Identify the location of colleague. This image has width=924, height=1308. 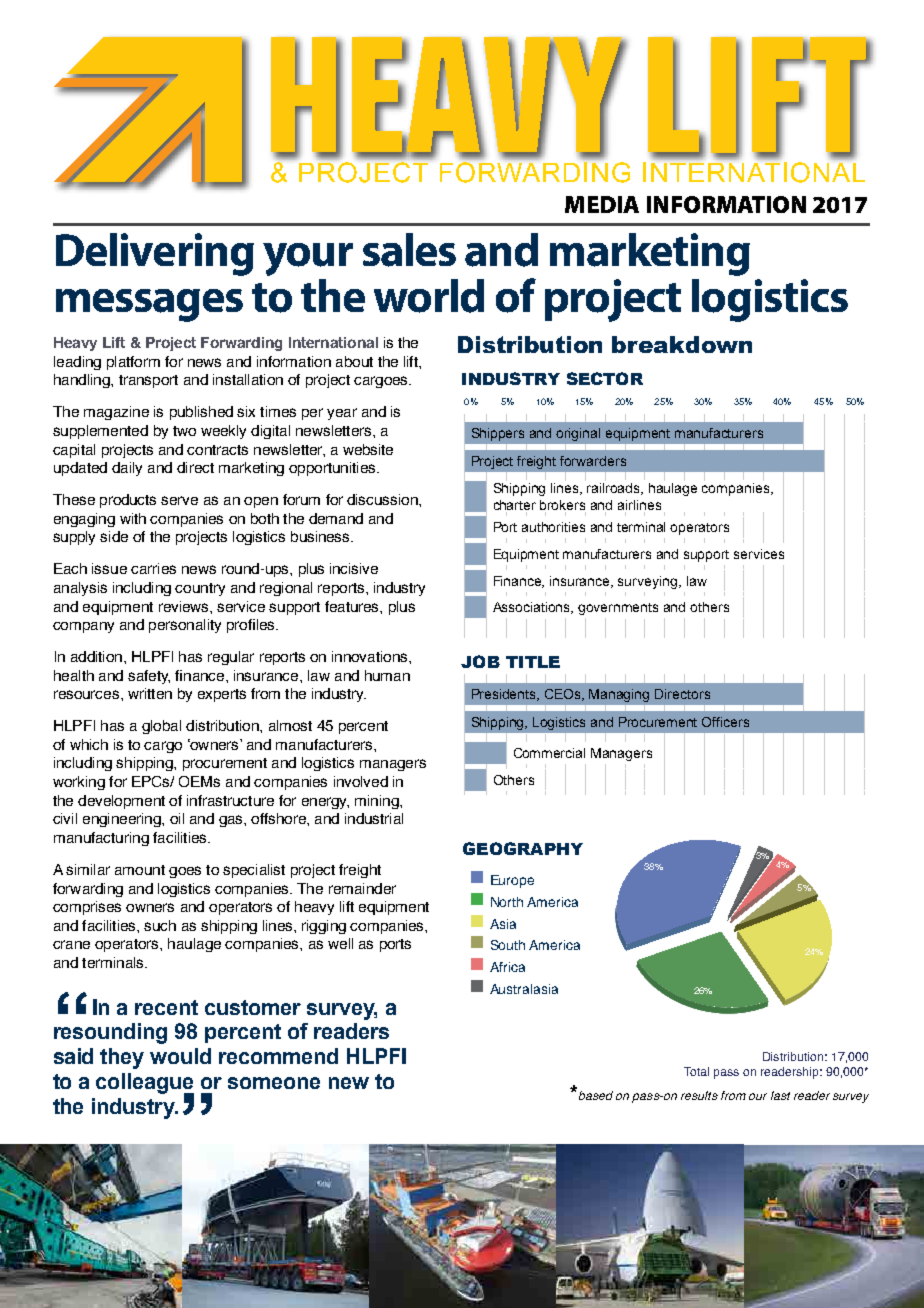
(145, 1084).
